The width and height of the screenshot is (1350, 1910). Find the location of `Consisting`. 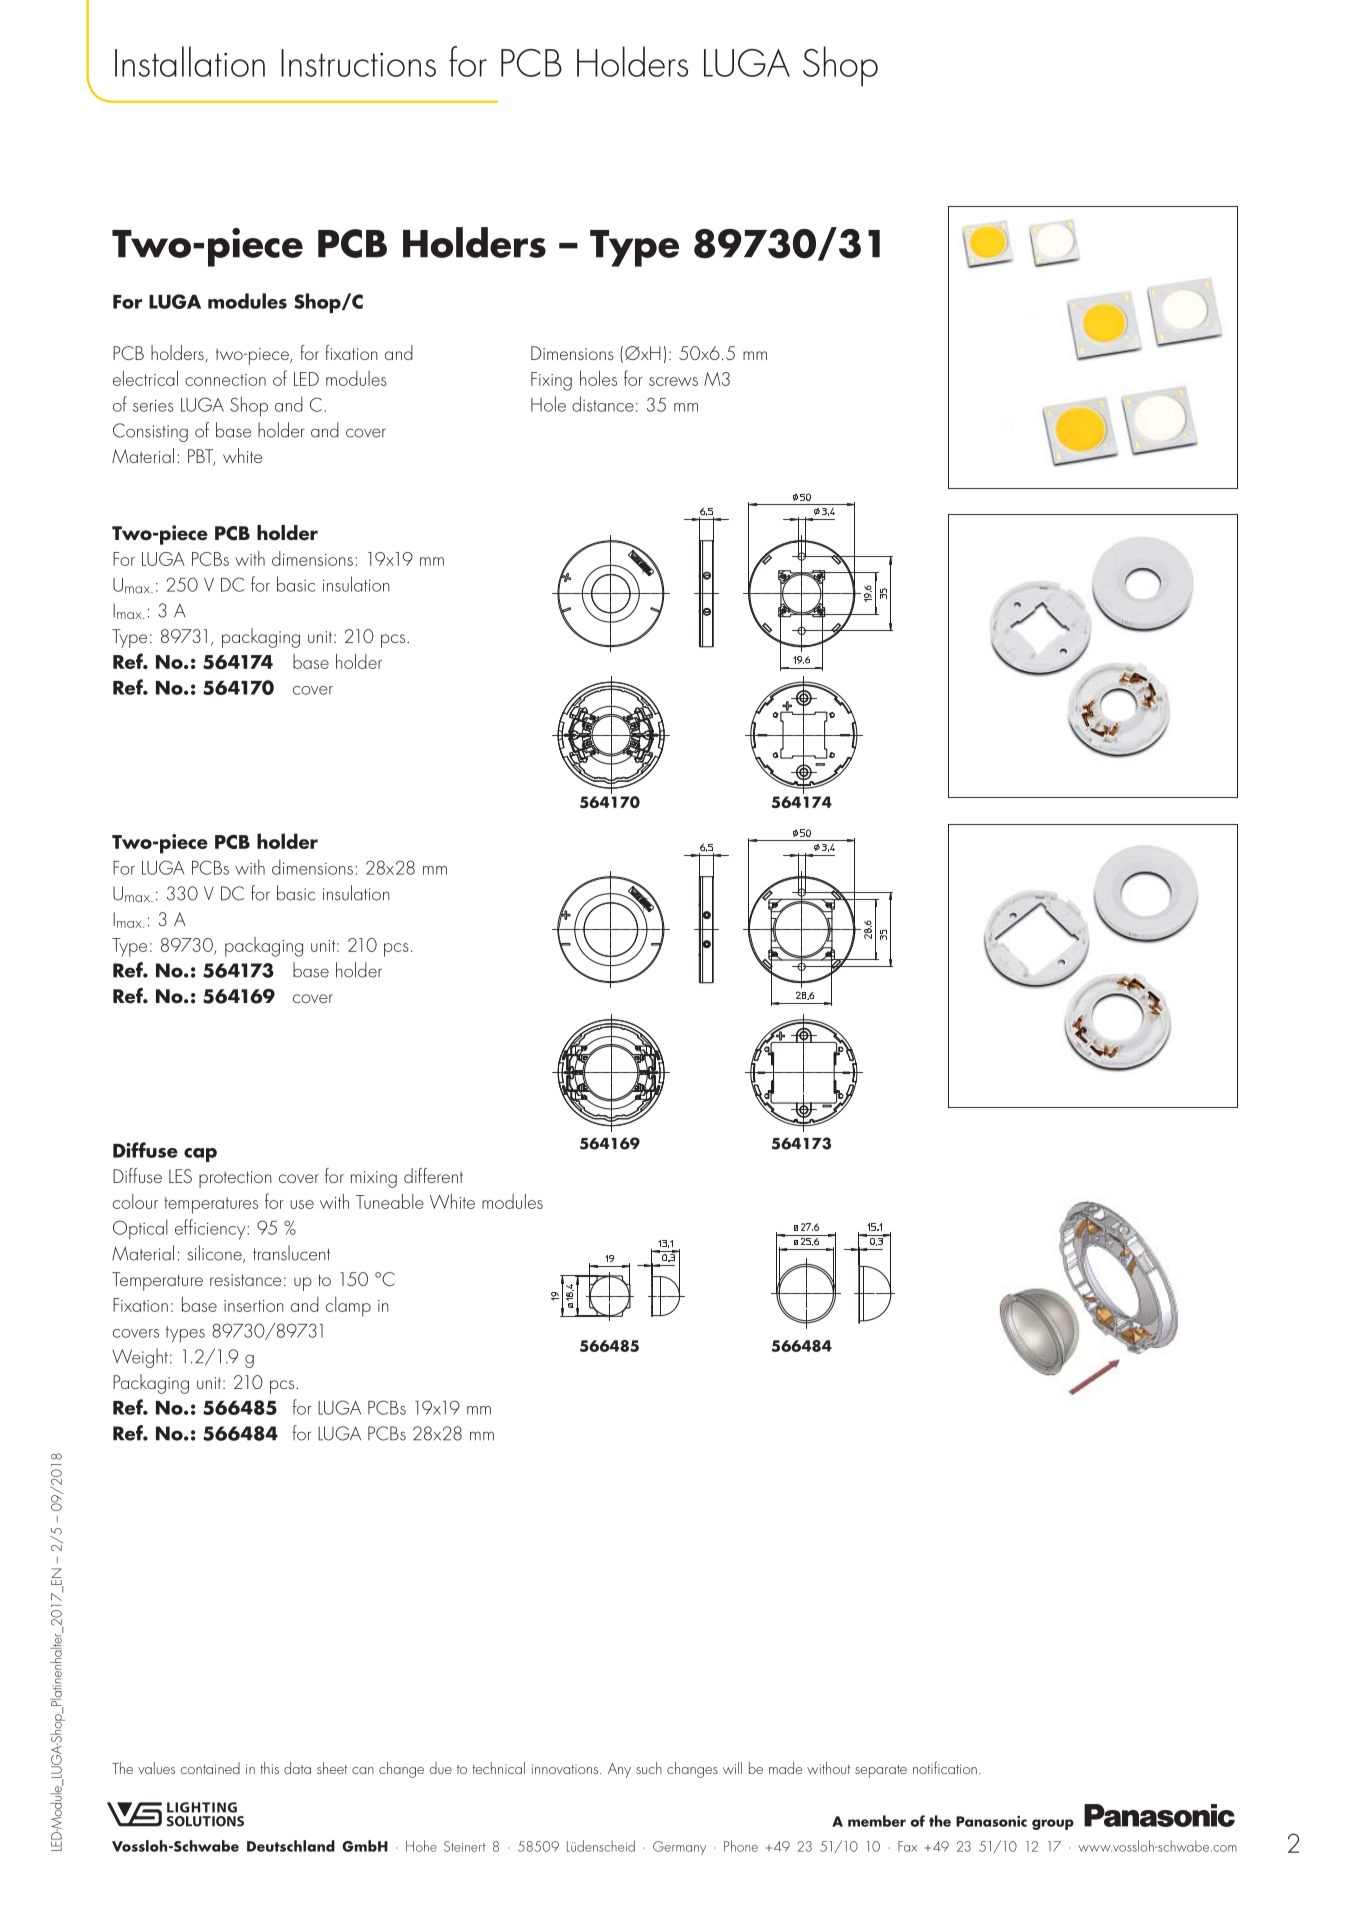

Consisting is located at coordinates (150, 432).
